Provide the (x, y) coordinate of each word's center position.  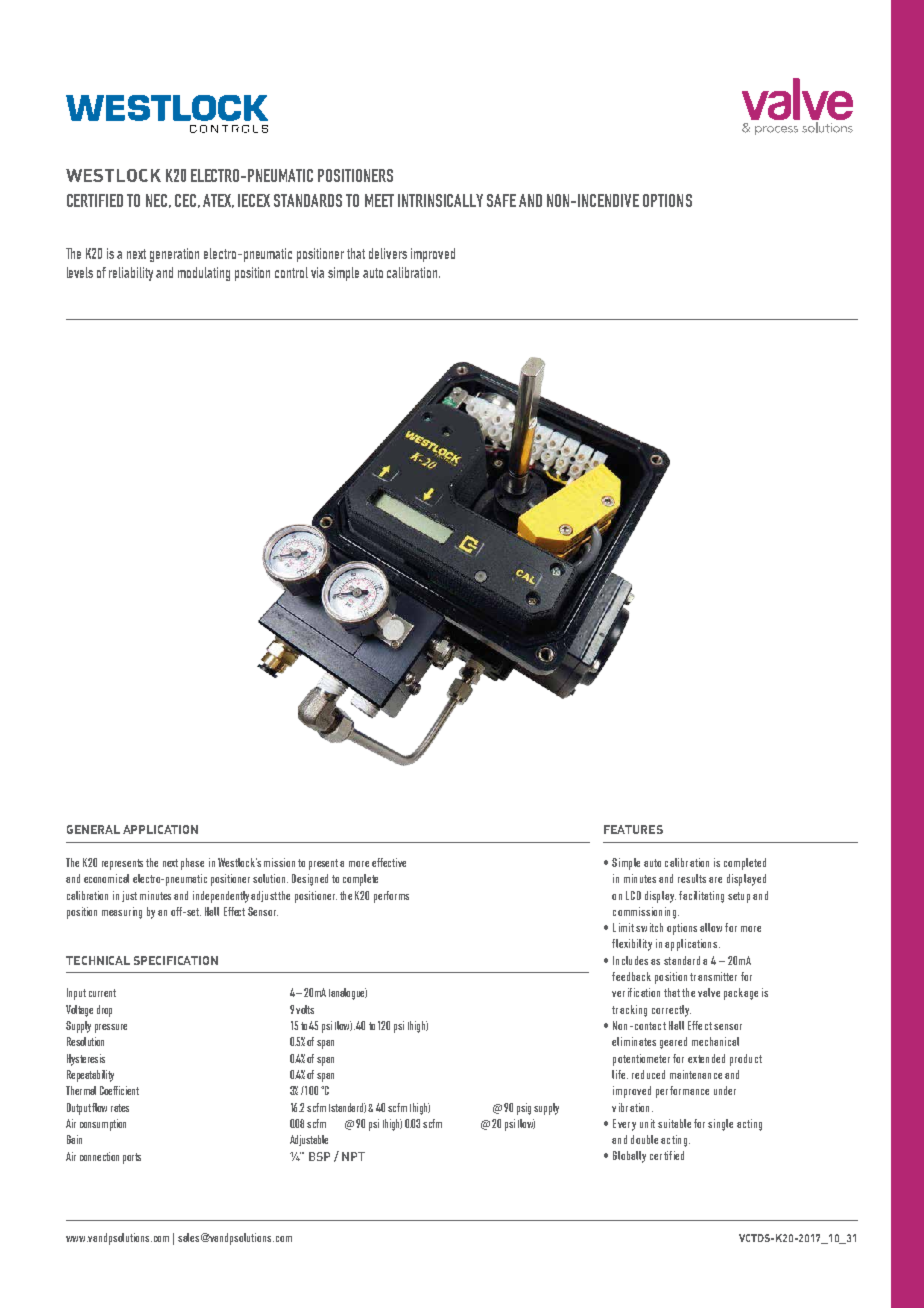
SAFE (501, 200)
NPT (353, 1156)
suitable (674, 1123)
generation (174, 255)
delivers (388, 253)
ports (132, 1158)
